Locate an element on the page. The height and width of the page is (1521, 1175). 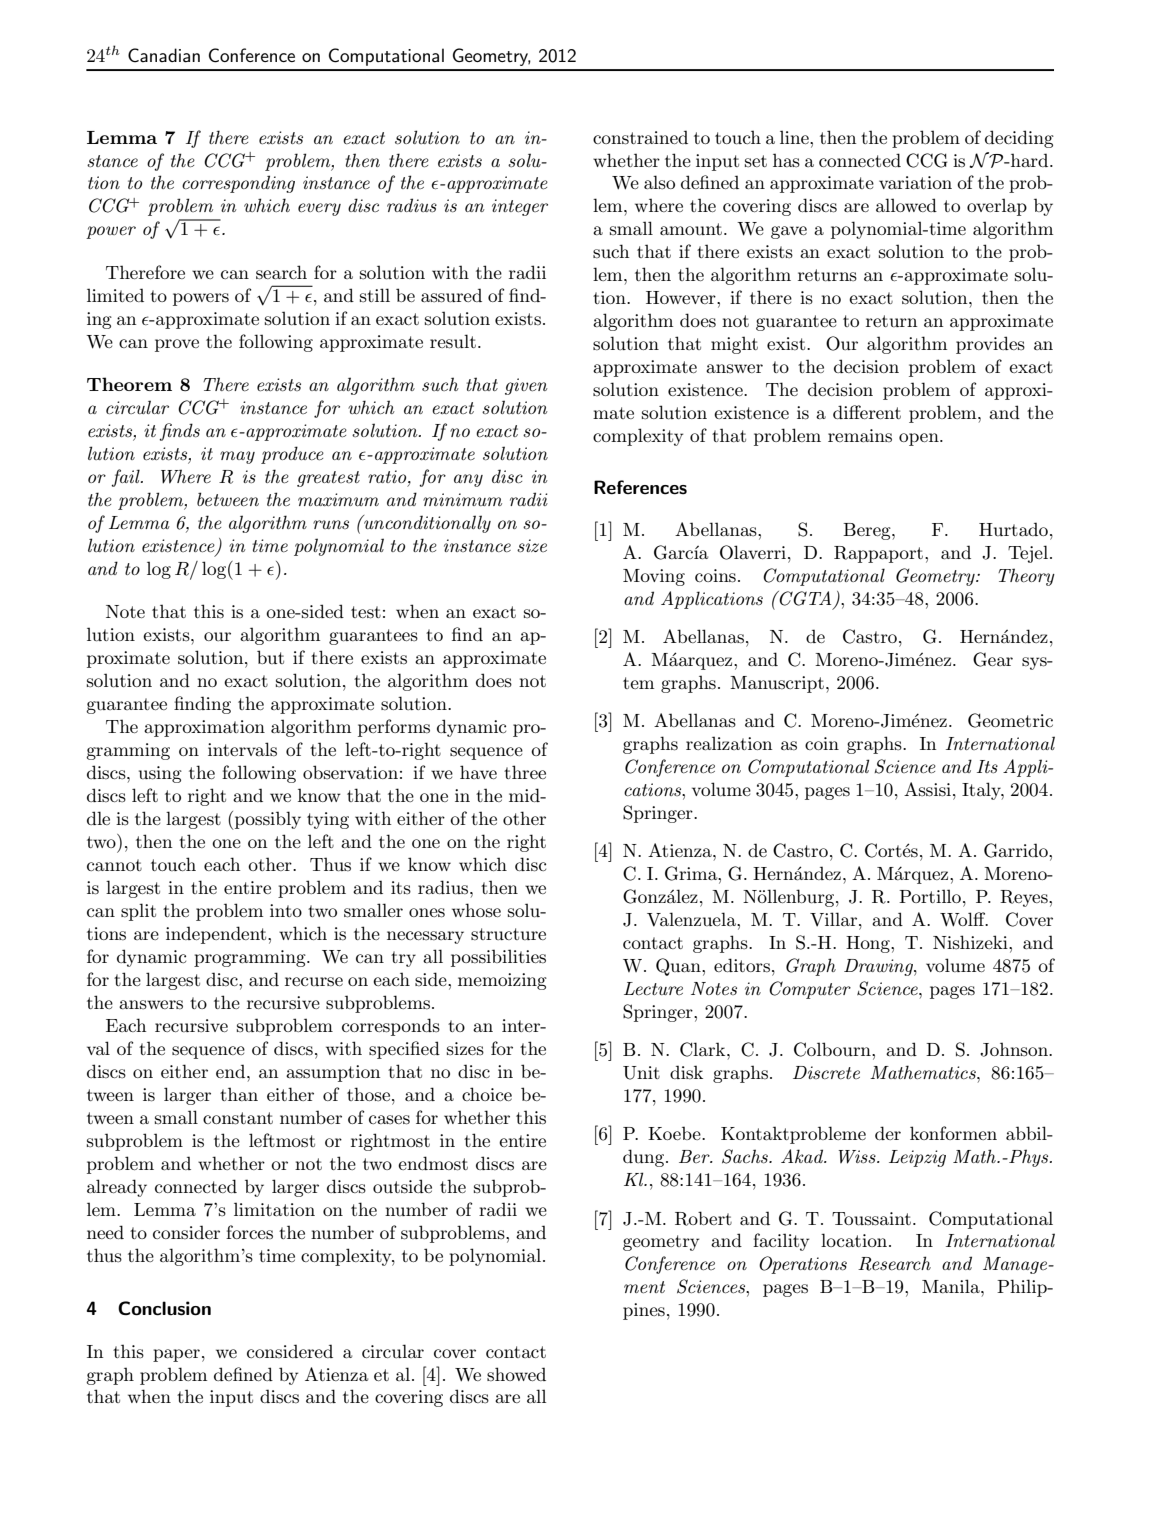
than is located at coordinates (239, 1094).
